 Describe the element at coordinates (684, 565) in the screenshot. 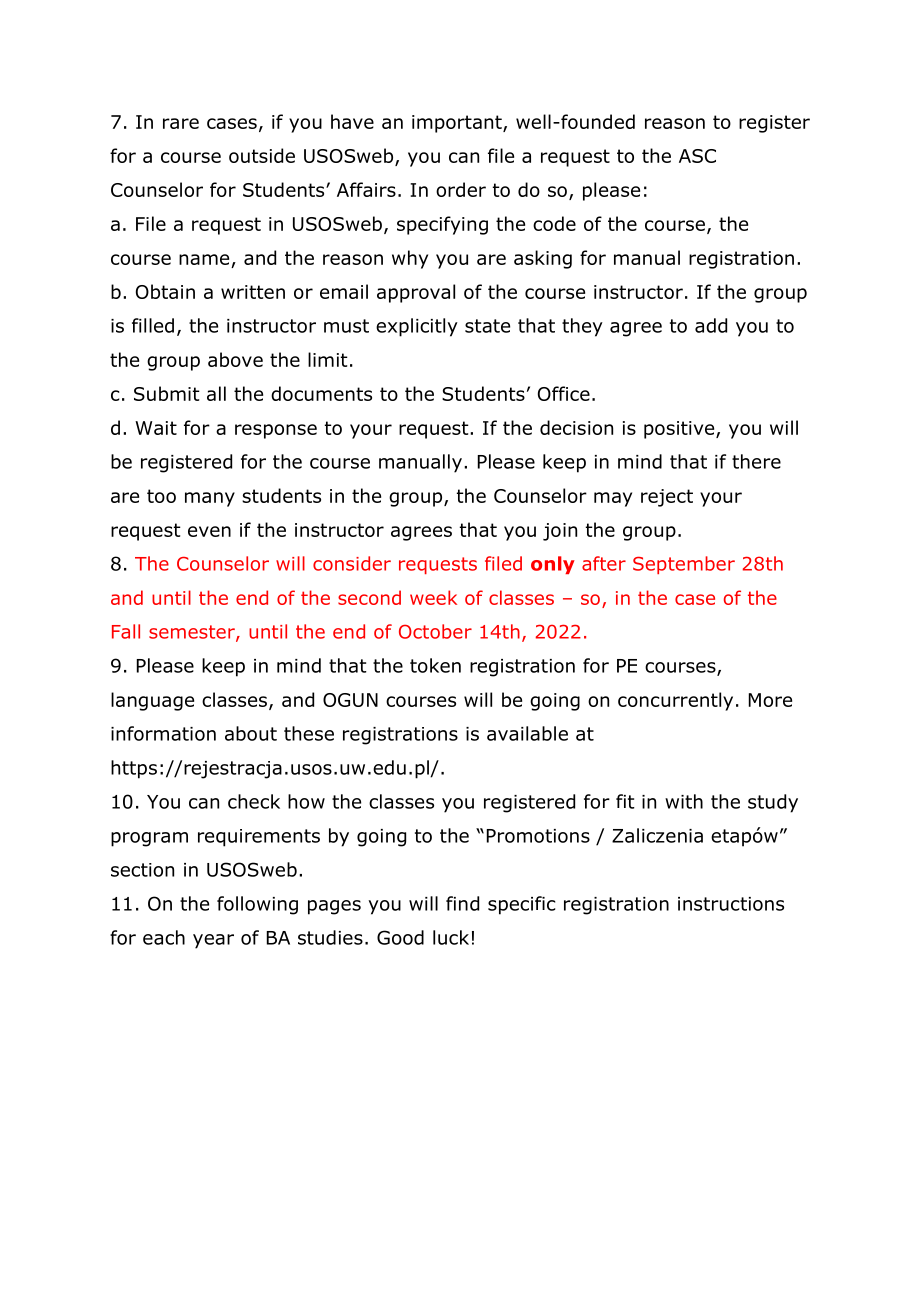

I see `September` at that location.
